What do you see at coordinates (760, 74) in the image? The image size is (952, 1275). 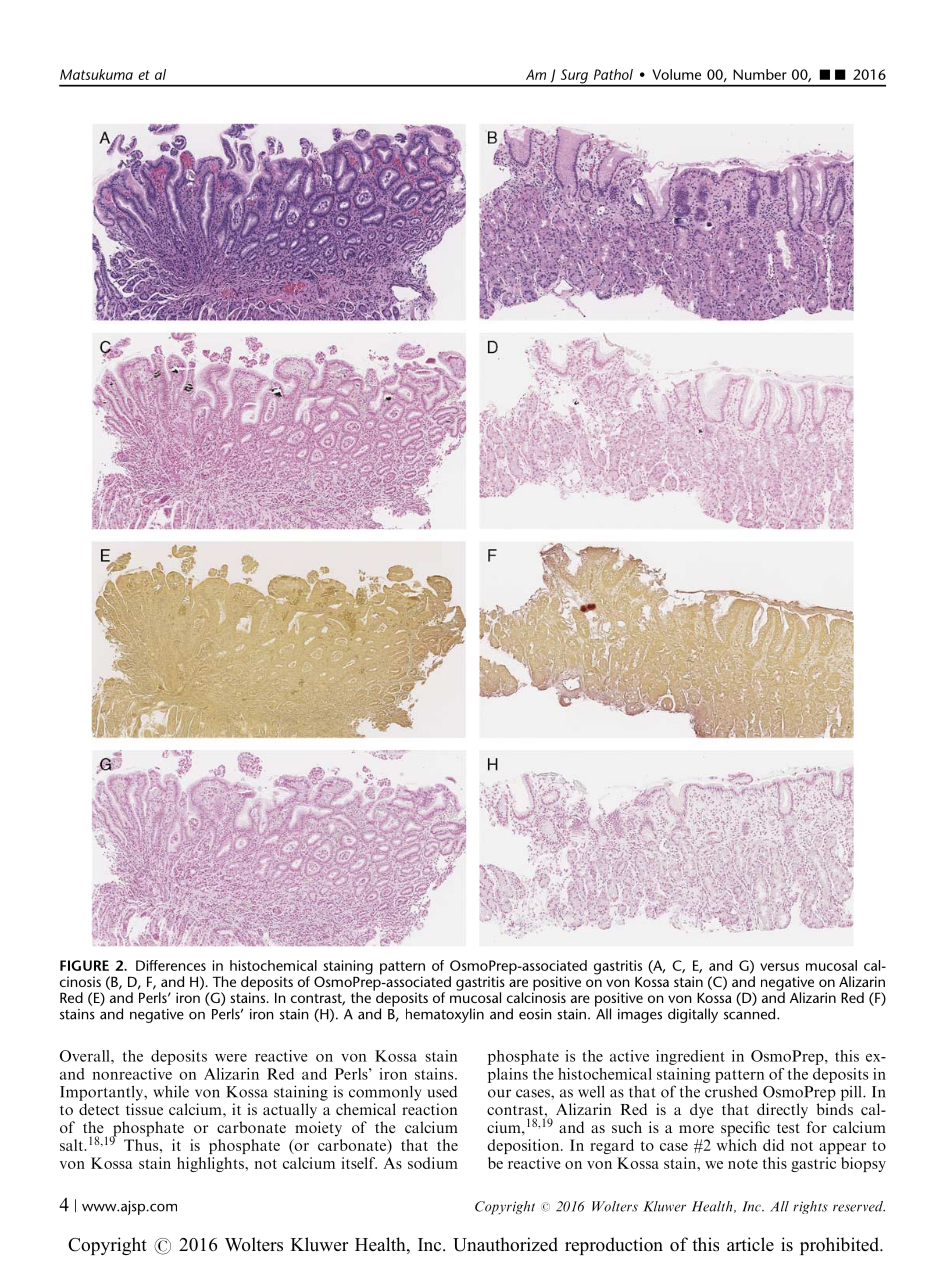 I see `Number` at bounding box center [760, 74].
